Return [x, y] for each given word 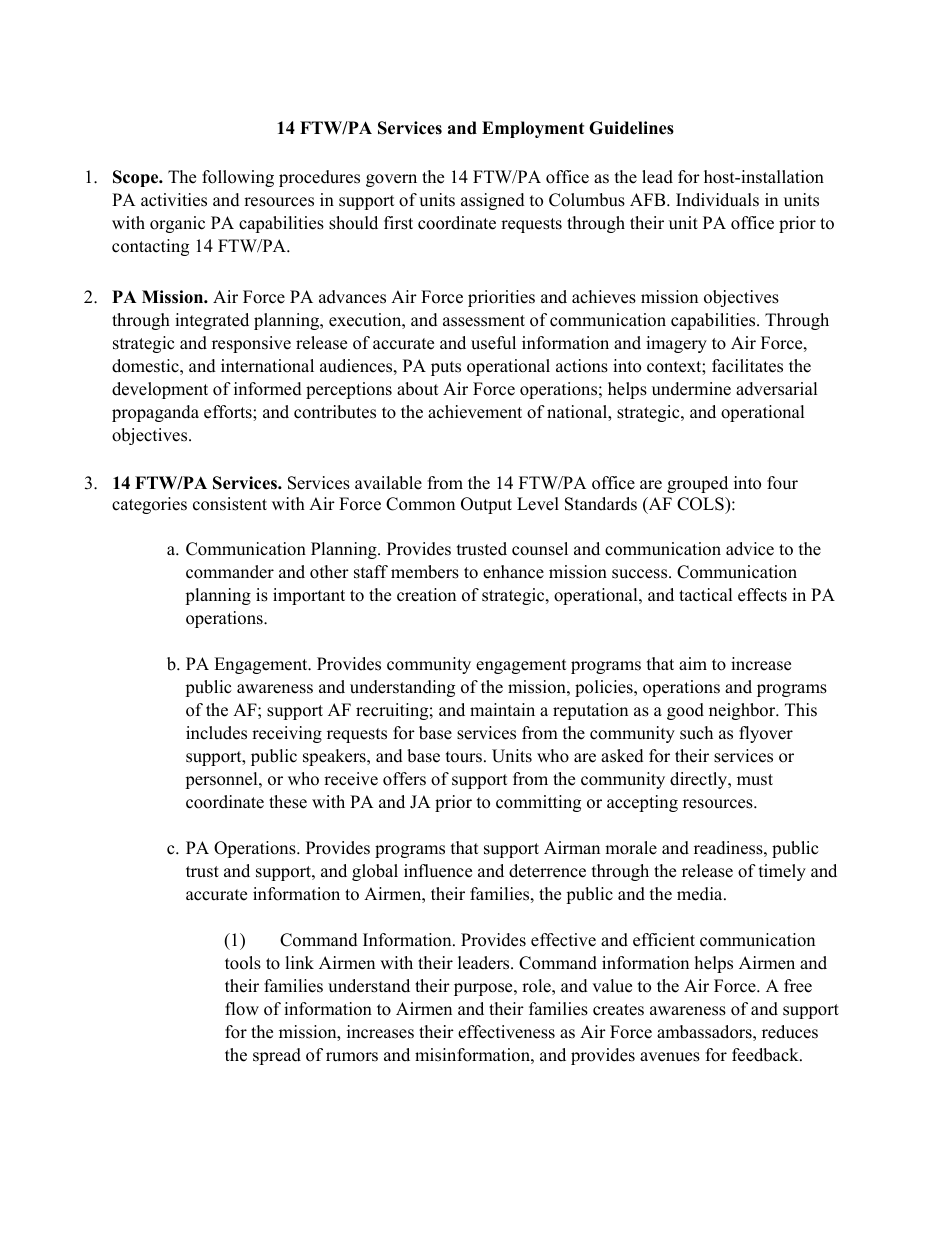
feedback [766, 1055]
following [238, 178]
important [309, 596]
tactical [706, 595]
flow [242, 1009]
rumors [352, 1057]
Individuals [717, 200]
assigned [493, 201]
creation [426, 595]
